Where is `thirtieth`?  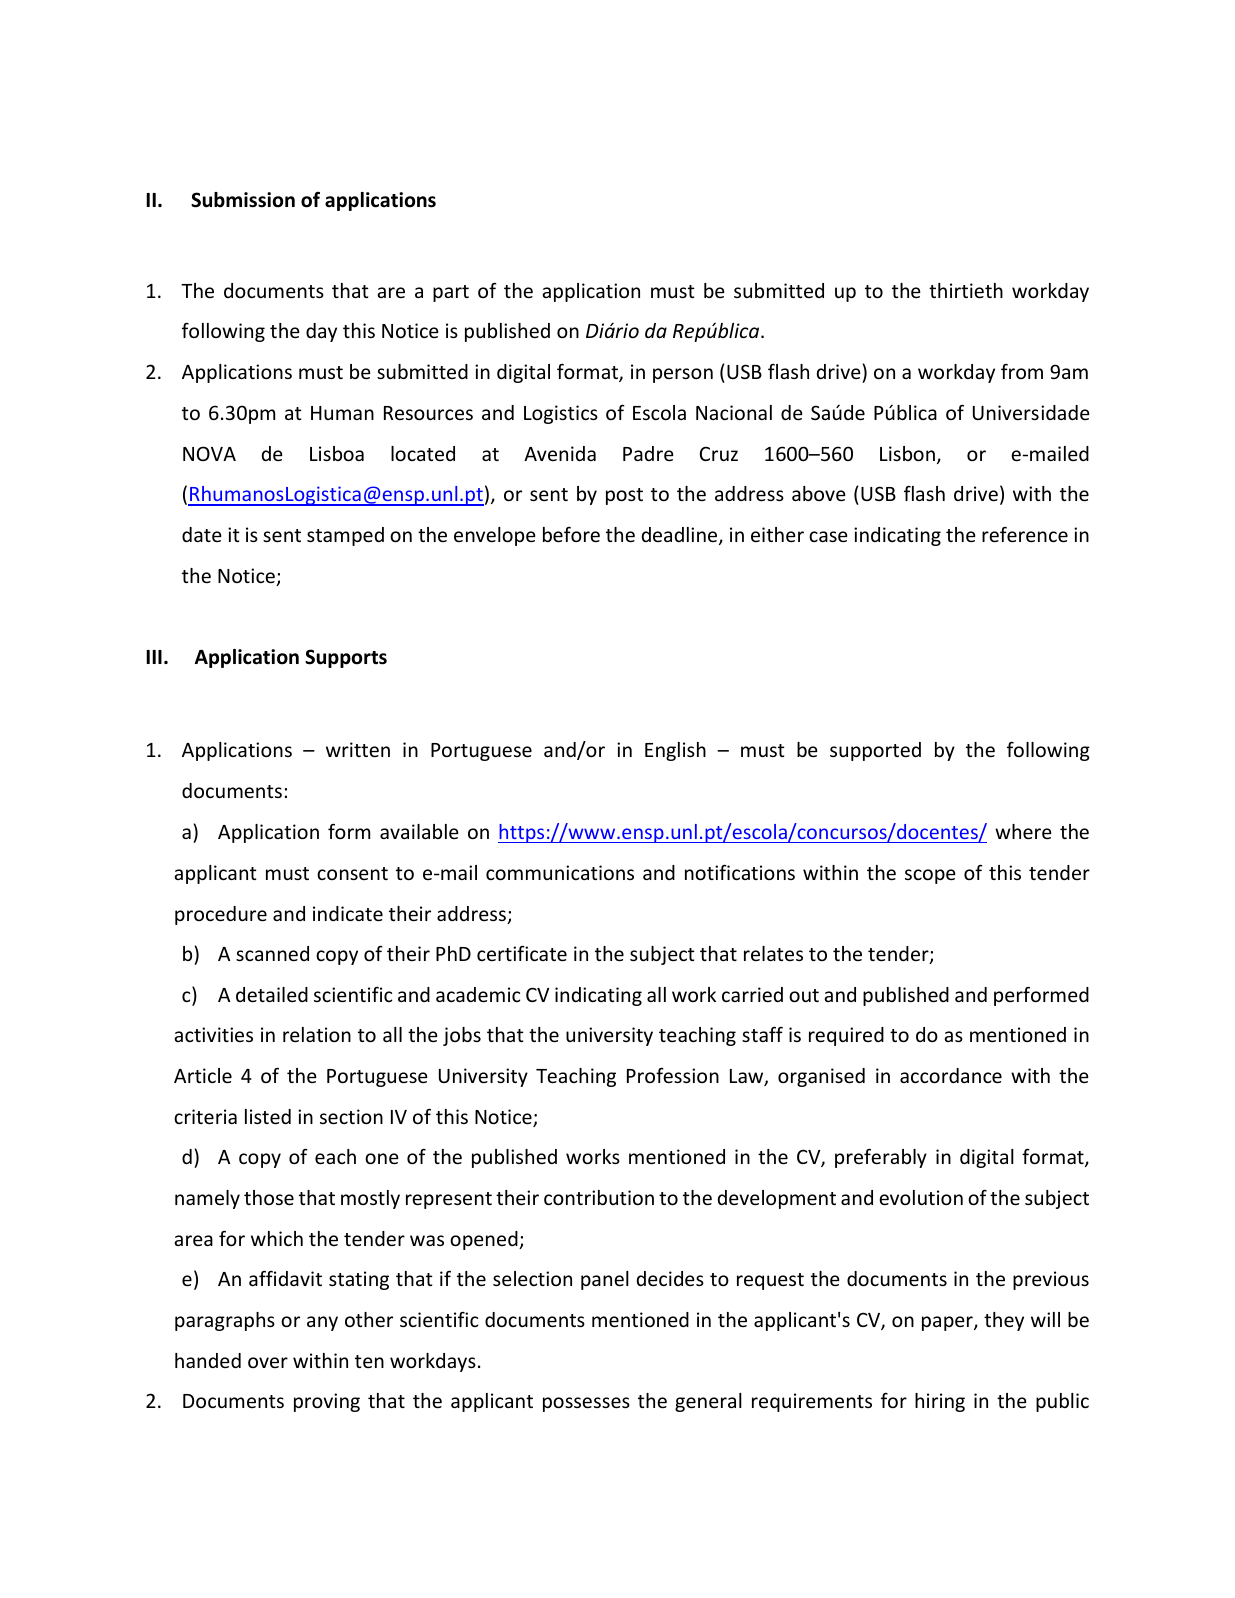 thirtieth is located at coordinates (966, 290).
